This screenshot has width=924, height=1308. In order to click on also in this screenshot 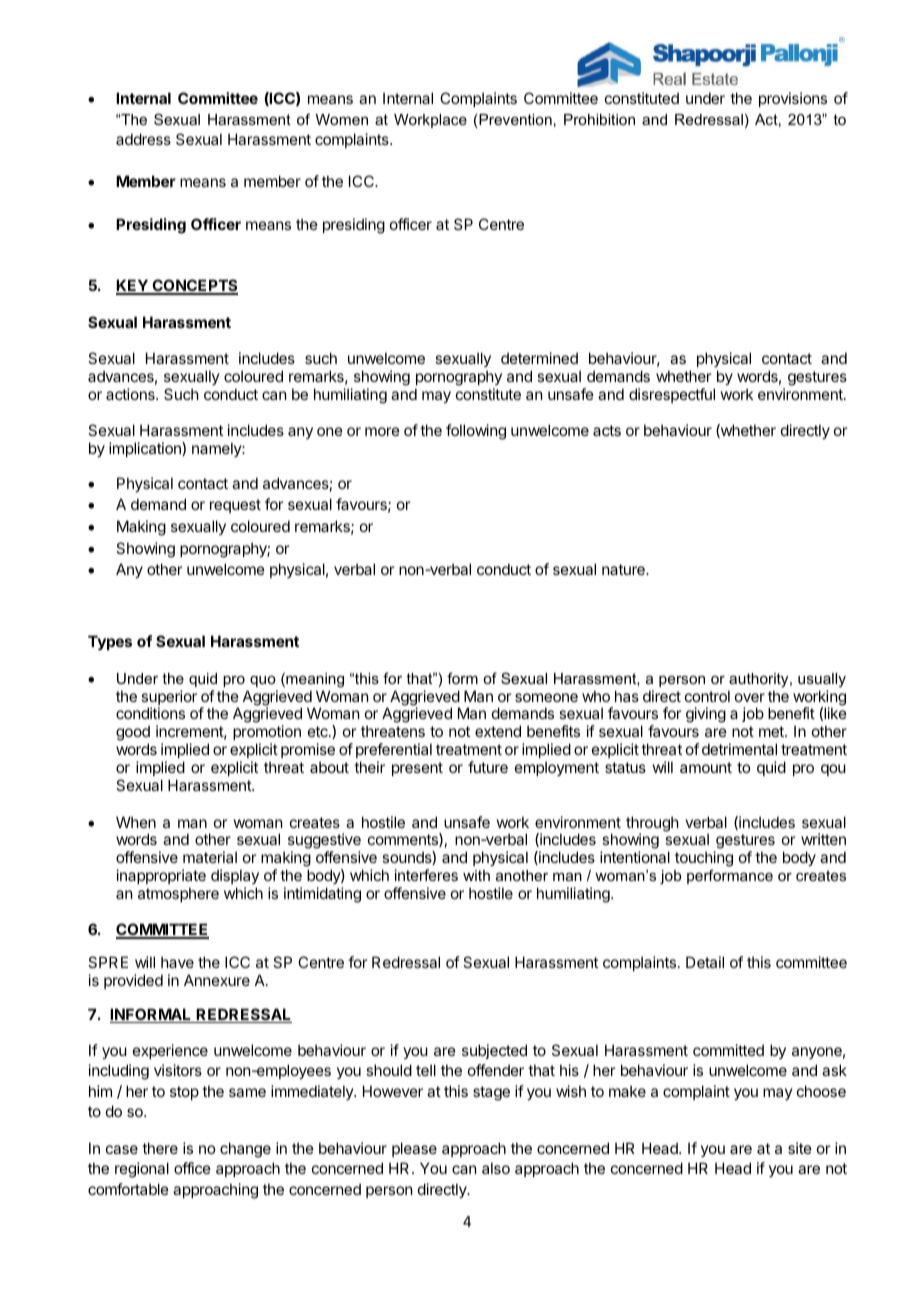, I will do `click(496, 1168)`.
